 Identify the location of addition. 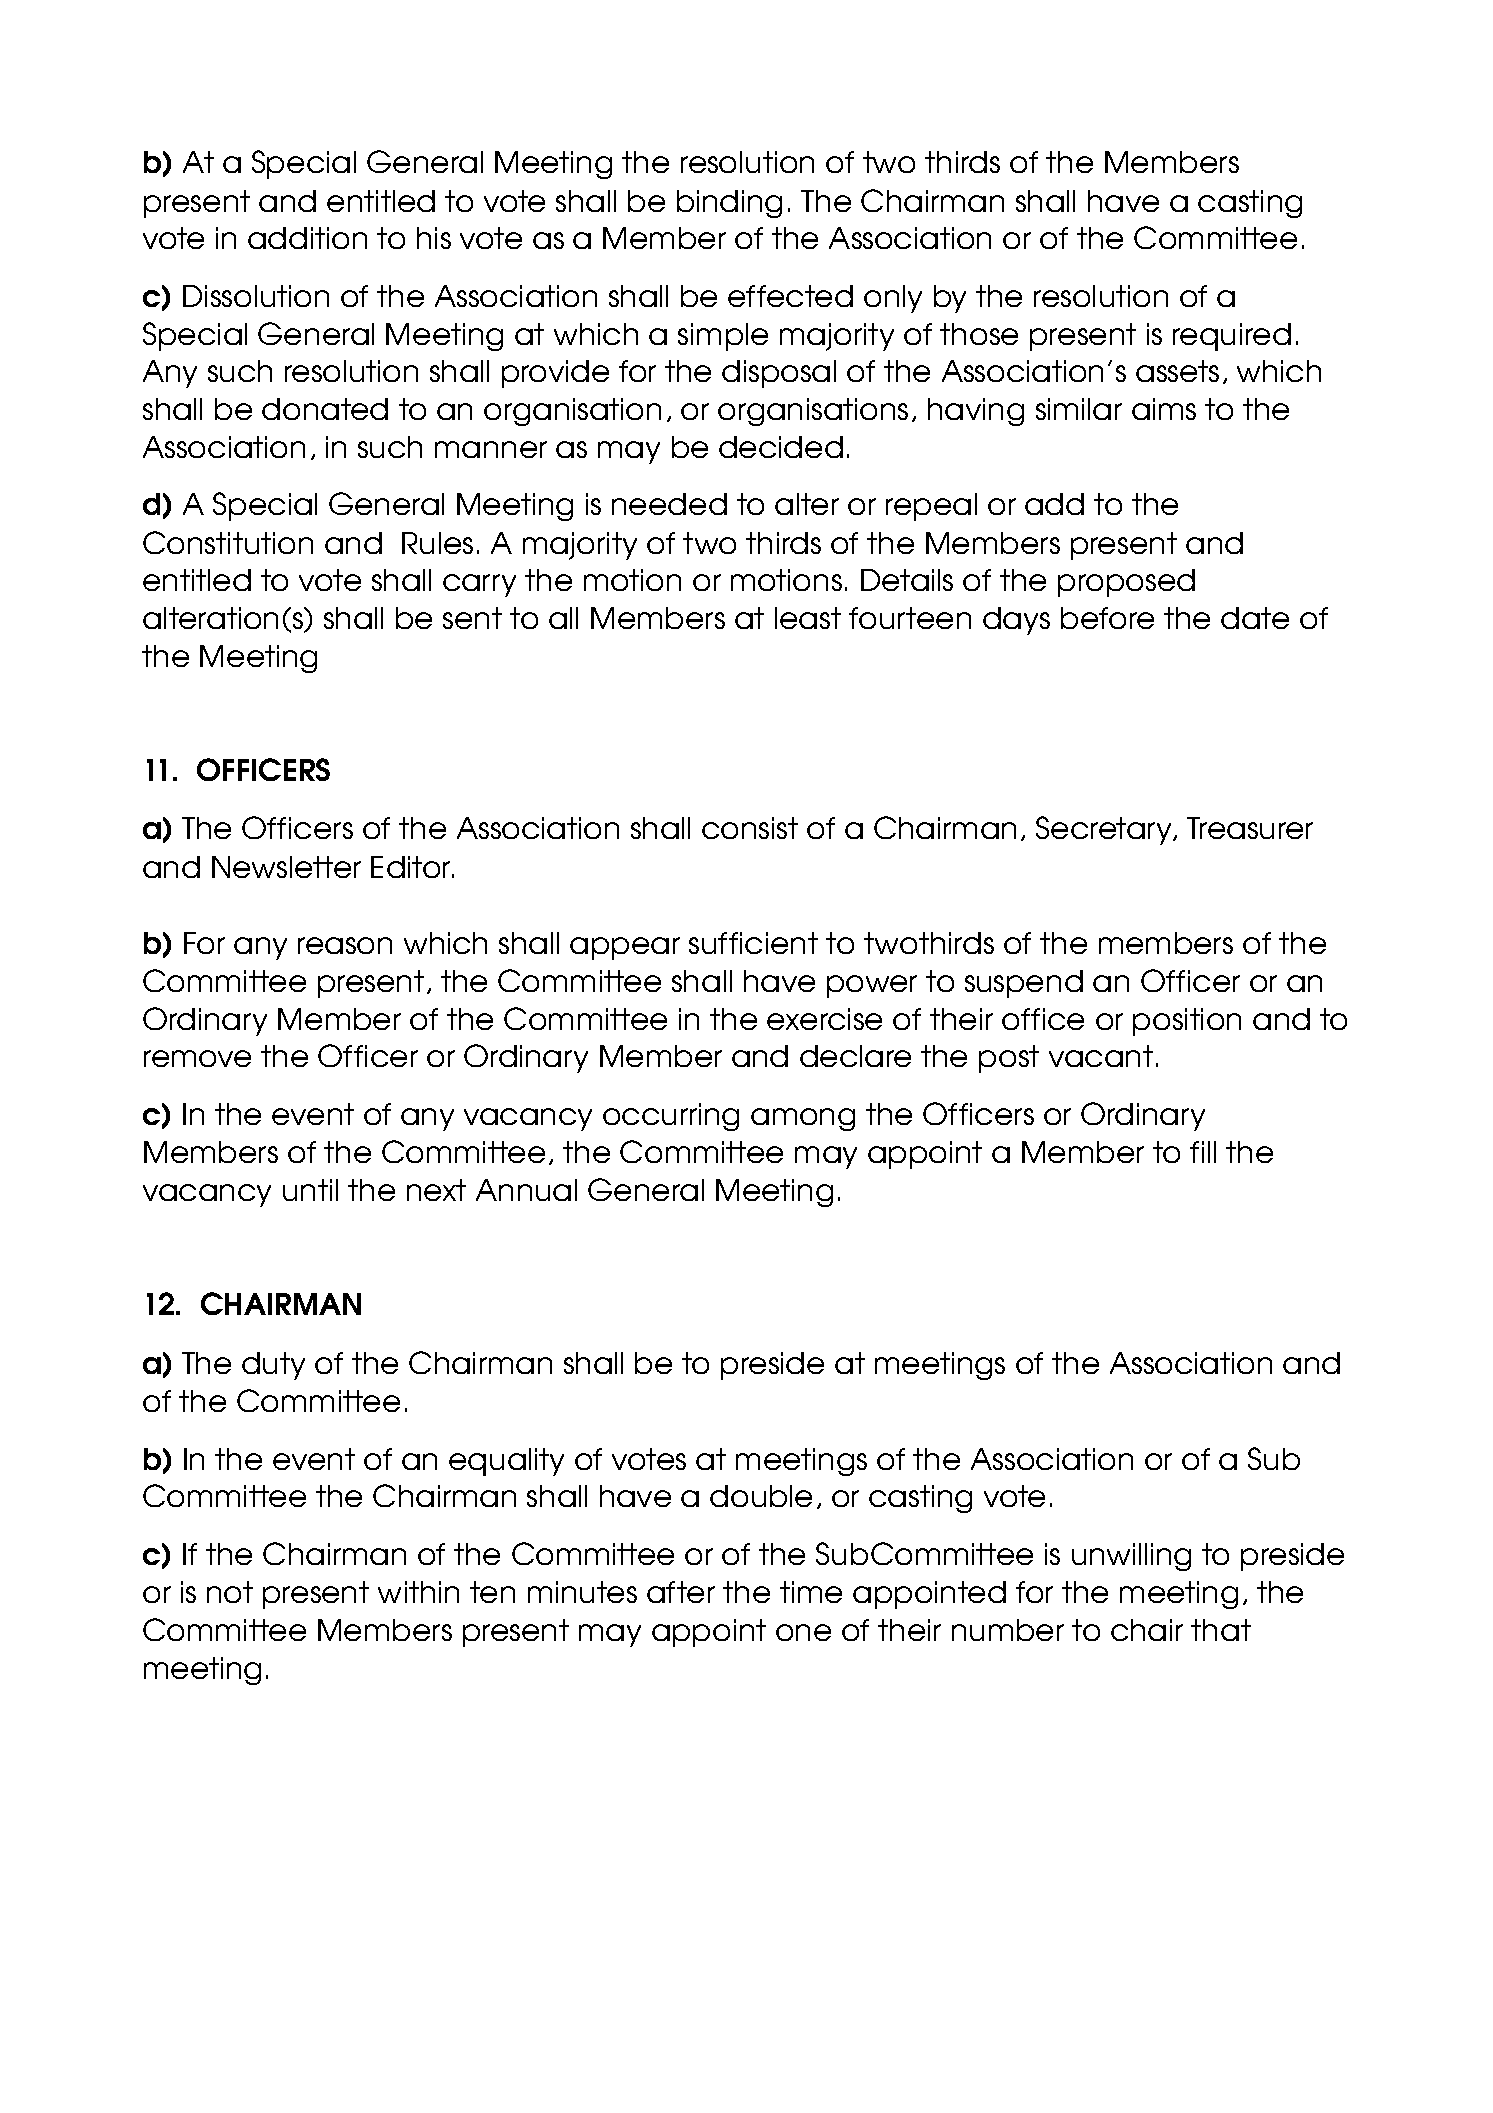
(307, 238).
